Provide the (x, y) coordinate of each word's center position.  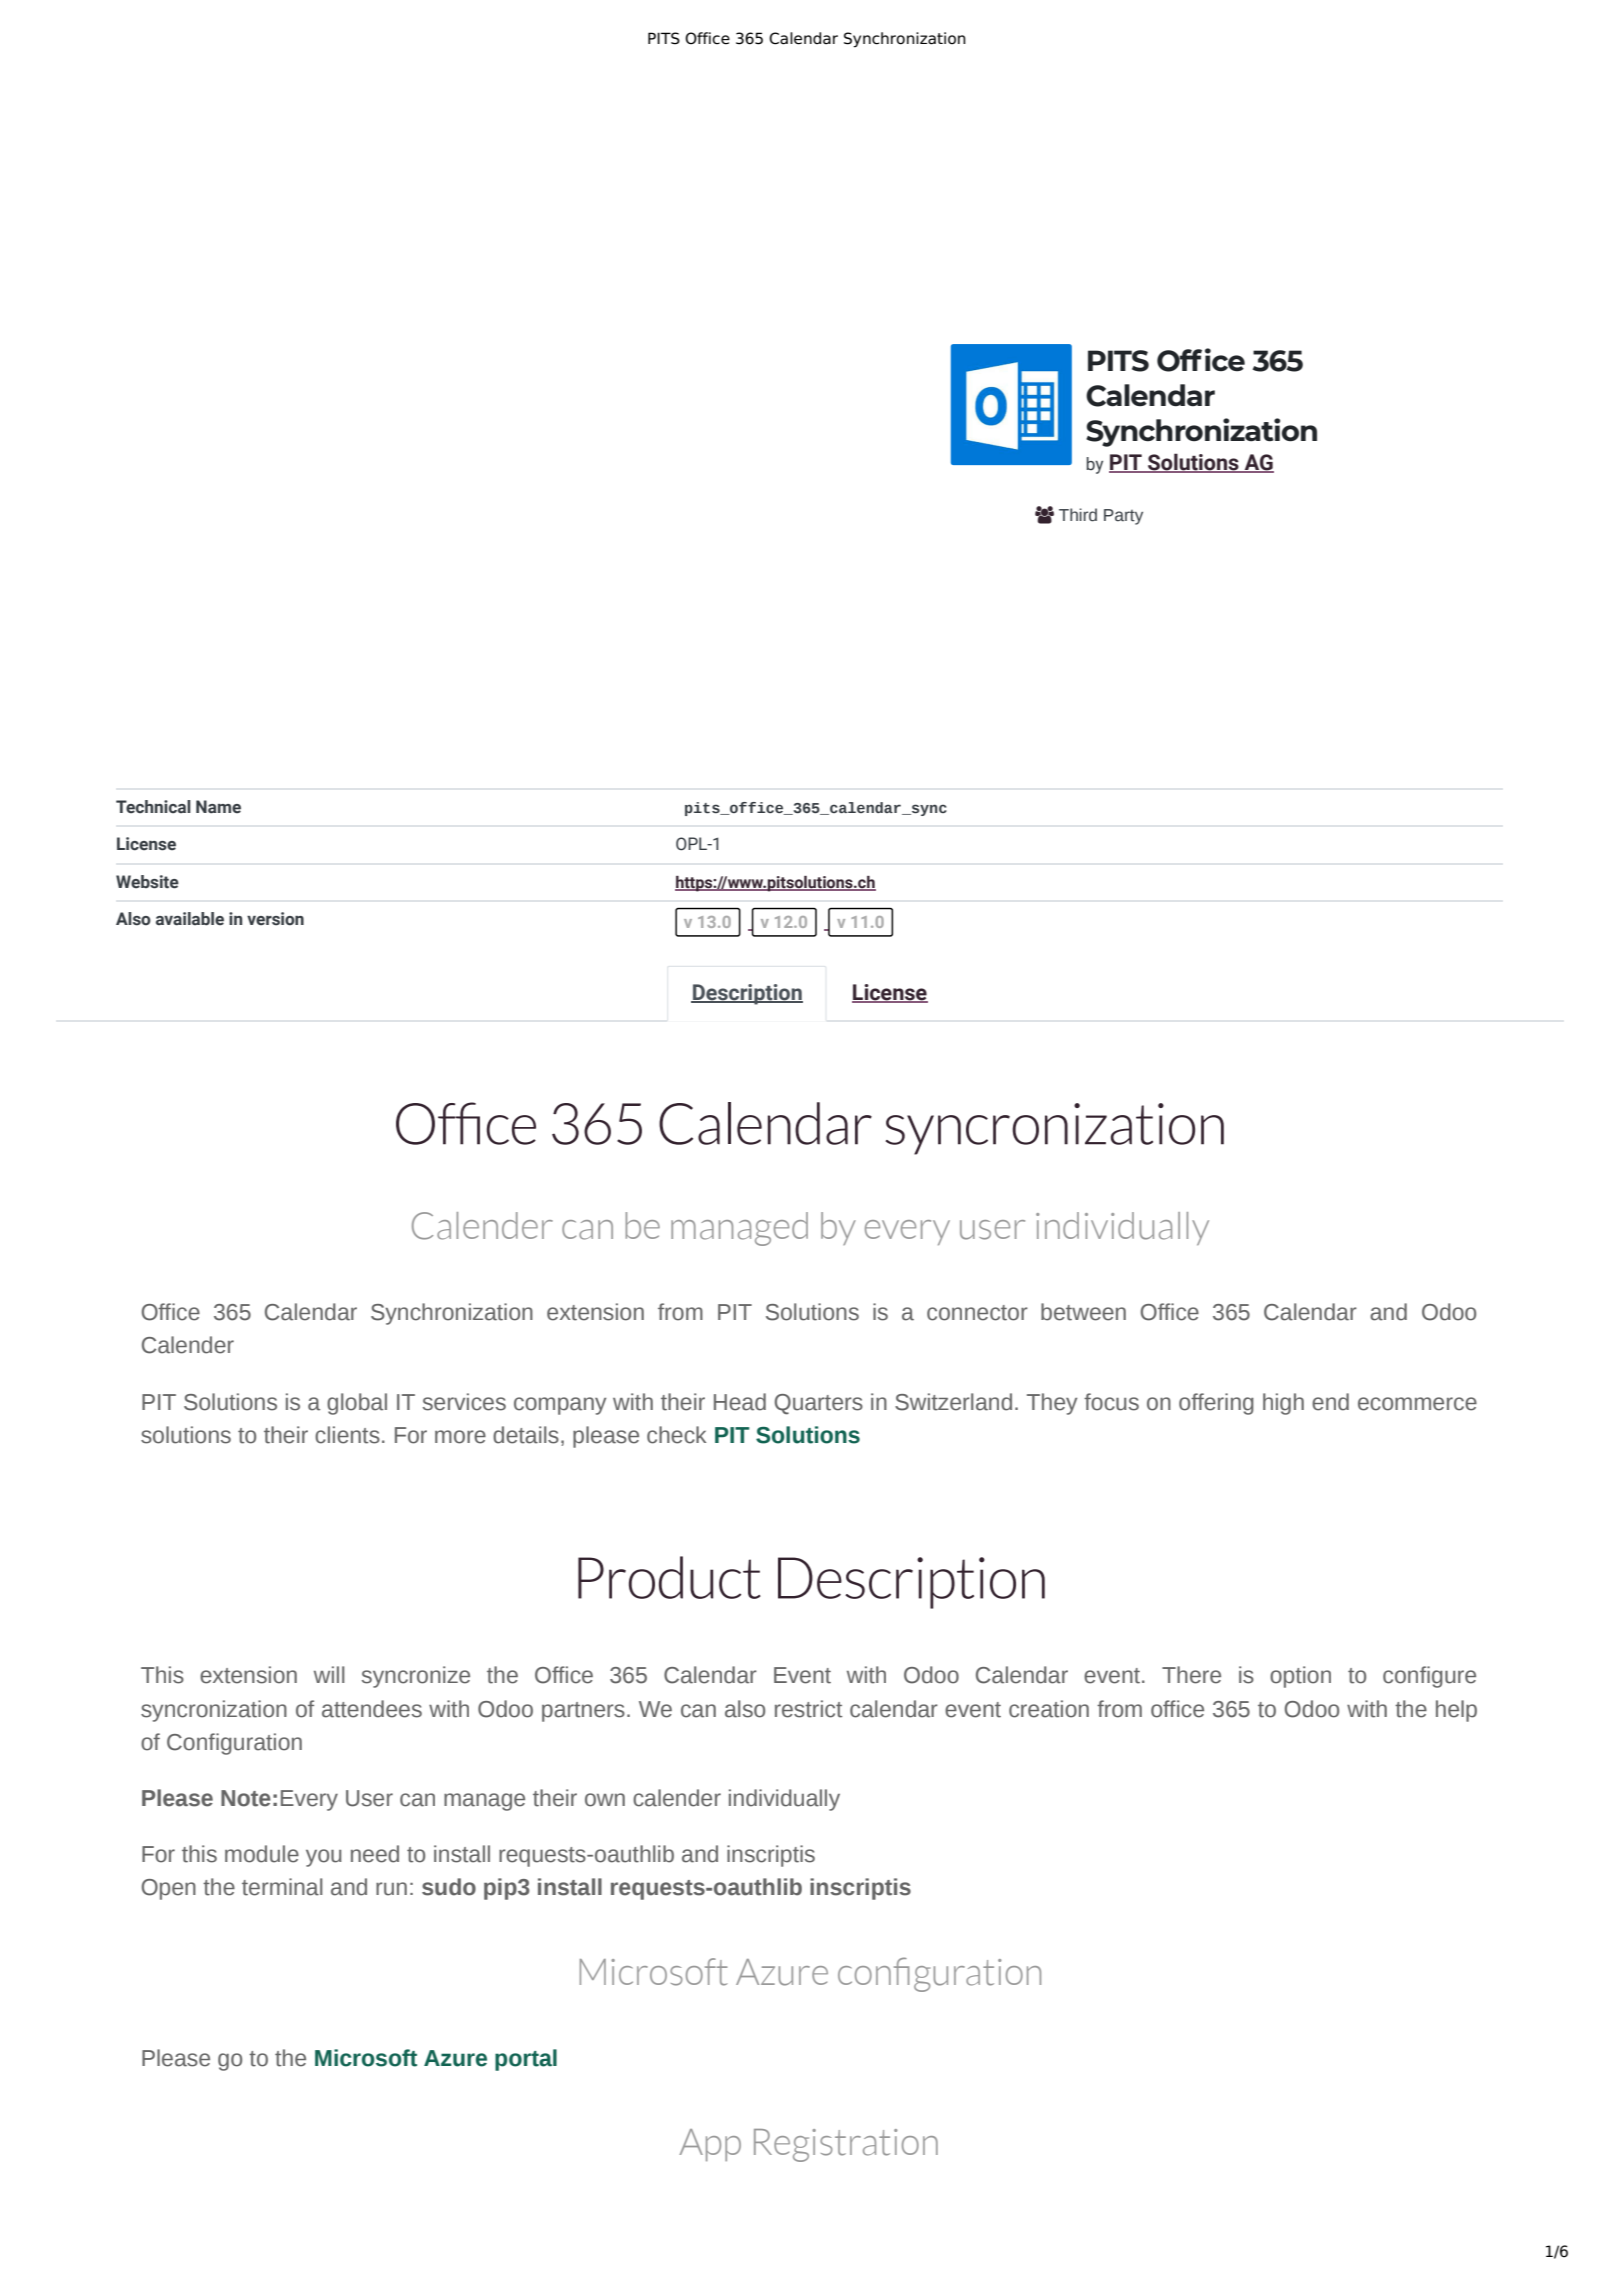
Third (1078, 515)
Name (218, 807)
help (1456, 1711)
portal (526, 2060)
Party (1123, 517)
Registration (846, 2145)
